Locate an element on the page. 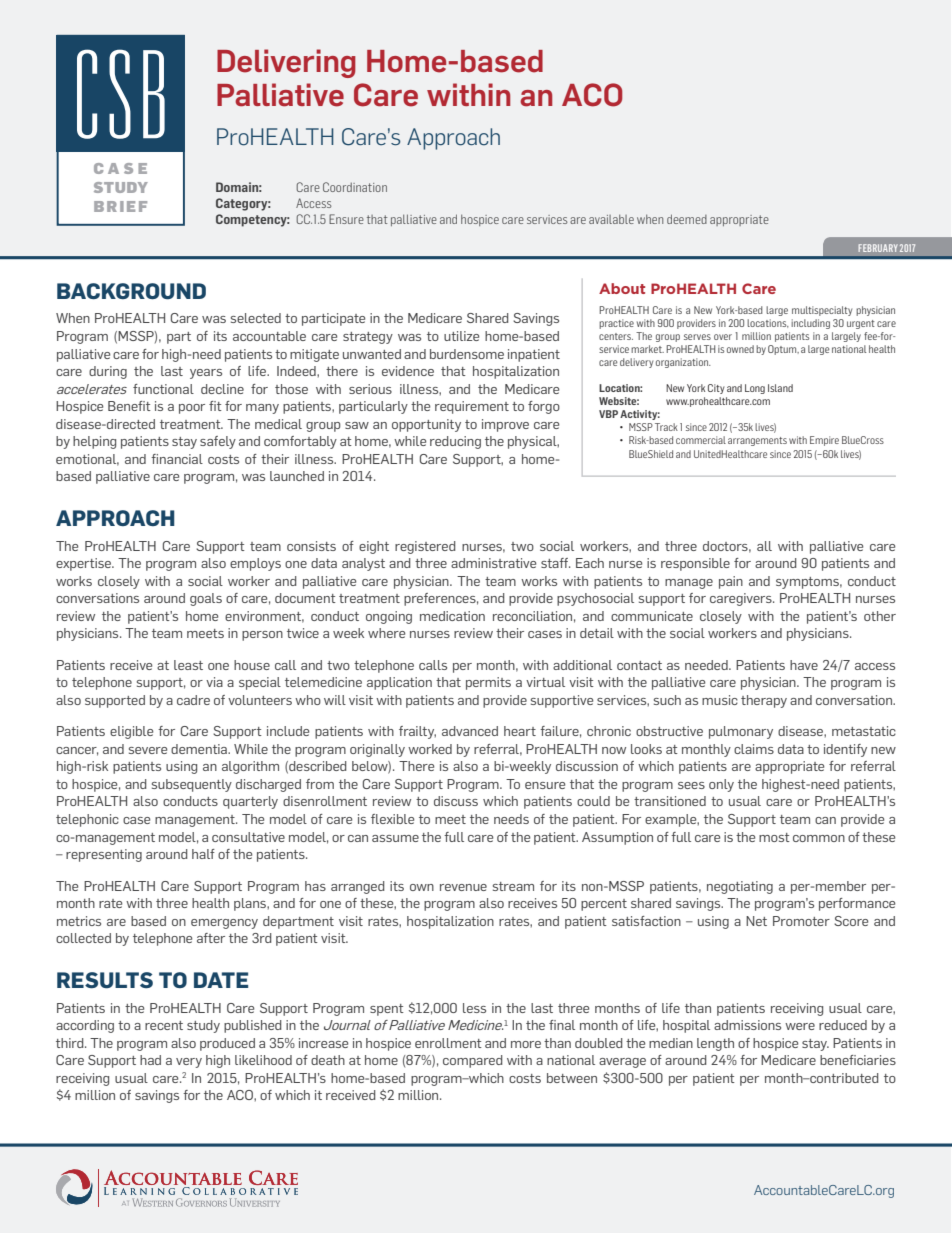 Image resolution: width=952 pixels, height=1233 pixels. Delivering is located at coordinates (286, 63).
